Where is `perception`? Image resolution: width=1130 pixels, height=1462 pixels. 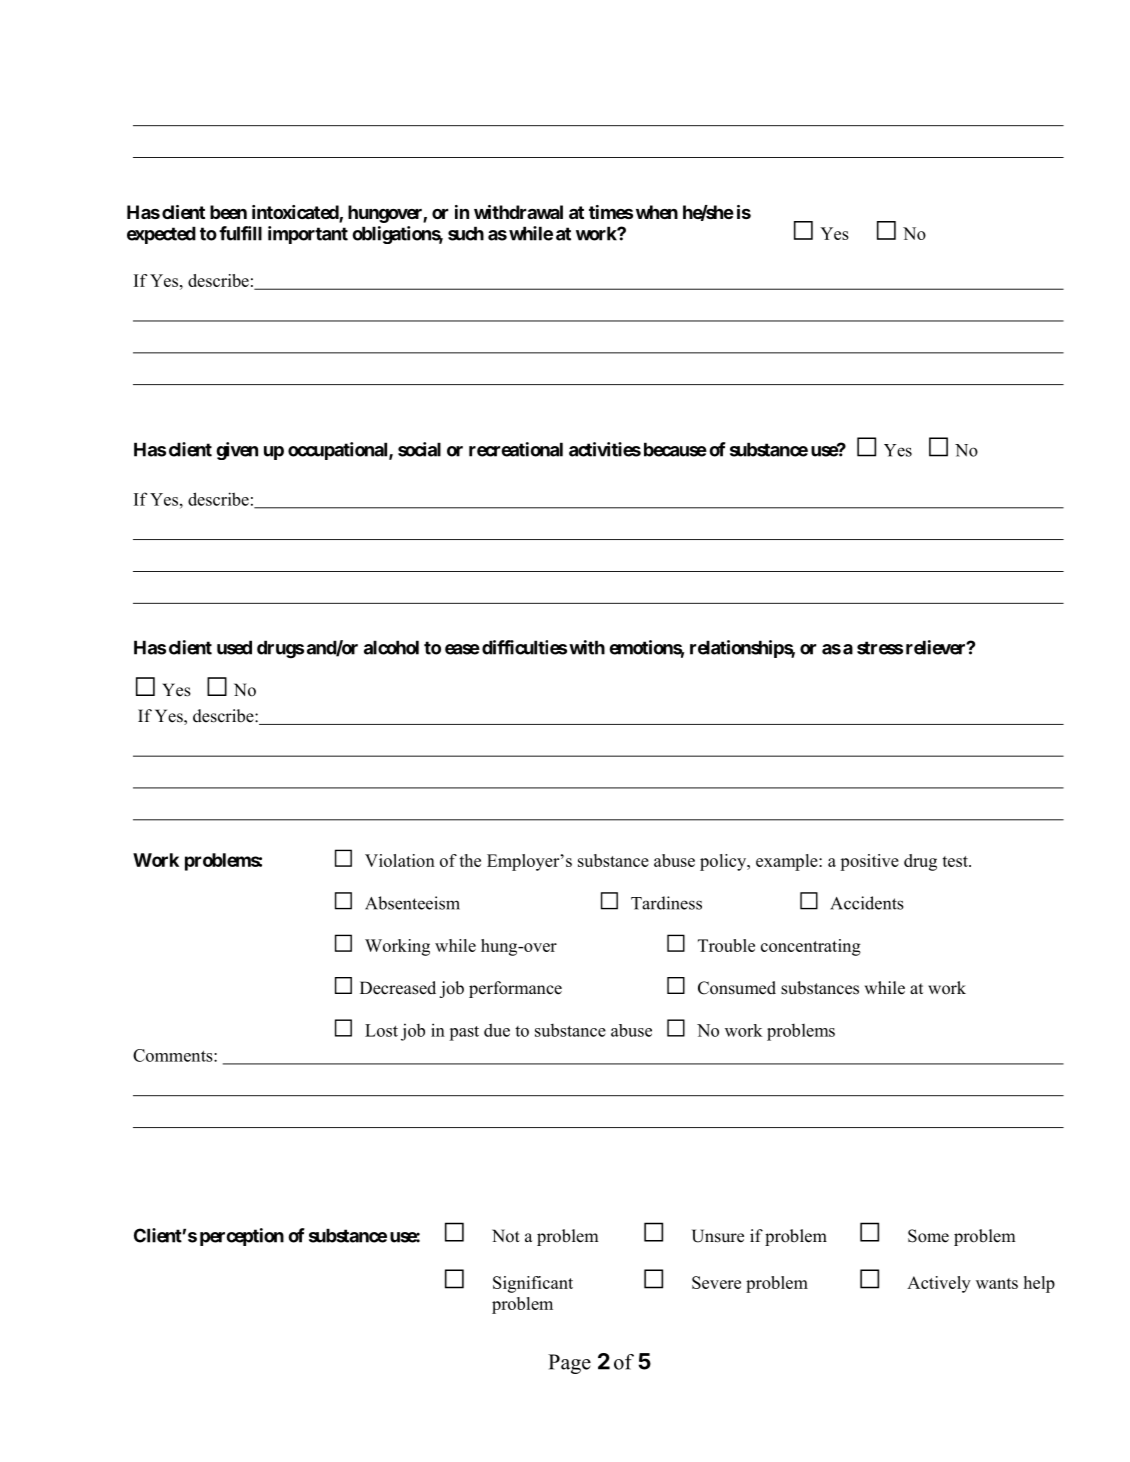 perception is located at coordinates (242, 1237).
